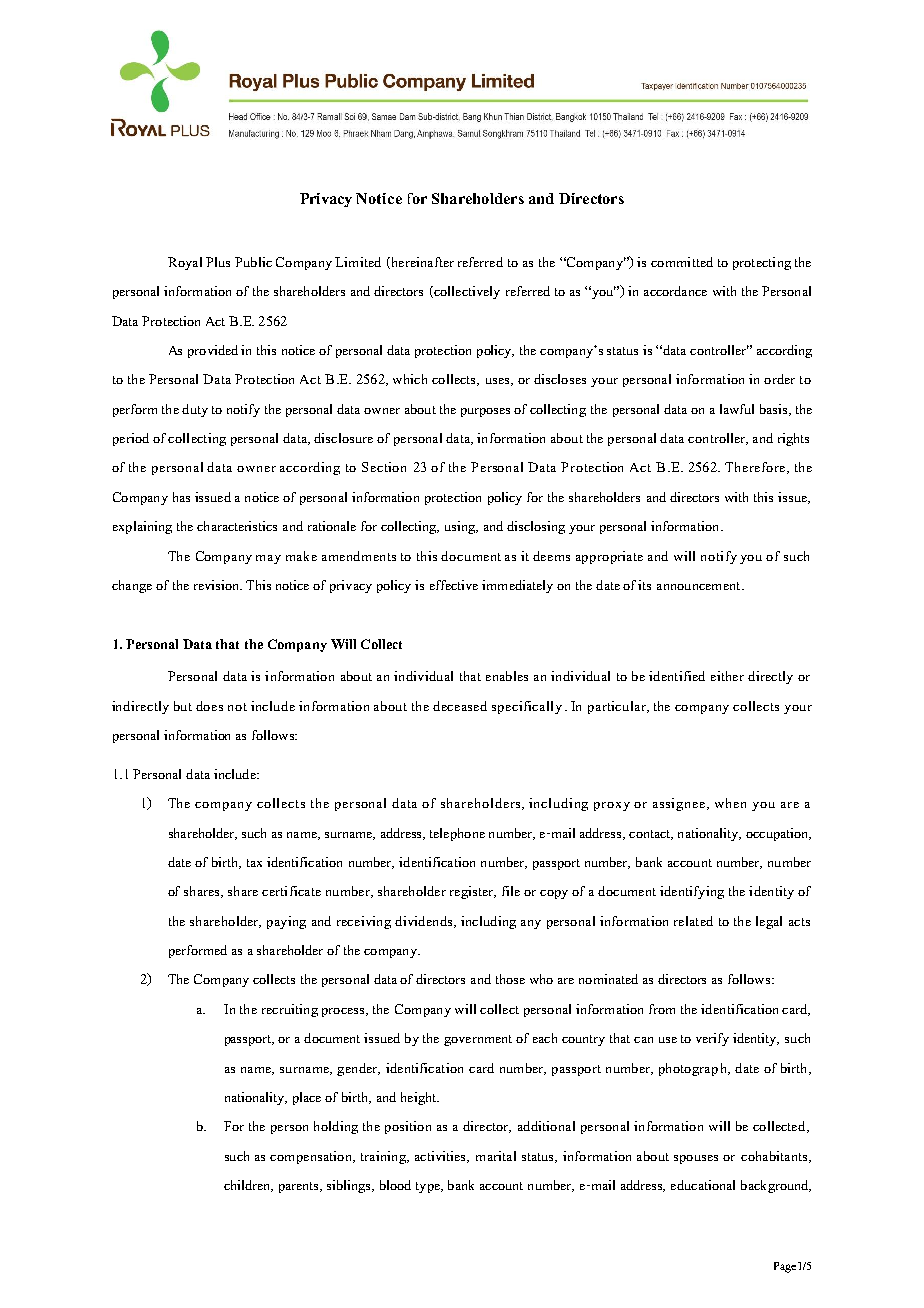 This screenshot has height=1308, width=924. I want to click on accordance, so click(675, 291).
